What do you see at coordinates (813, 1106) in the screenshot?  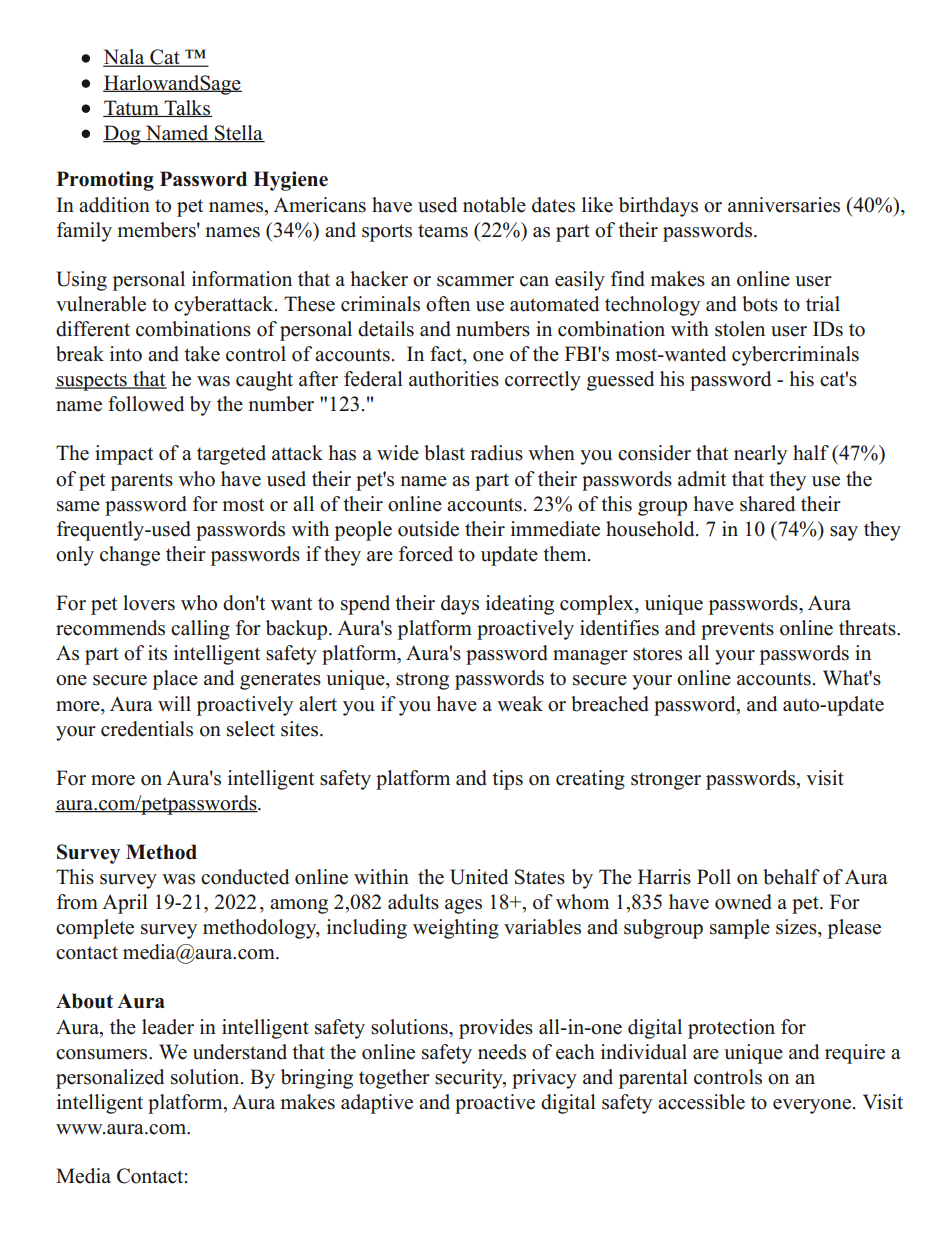 I see `everyone` at bounding box center [813, 1106].
